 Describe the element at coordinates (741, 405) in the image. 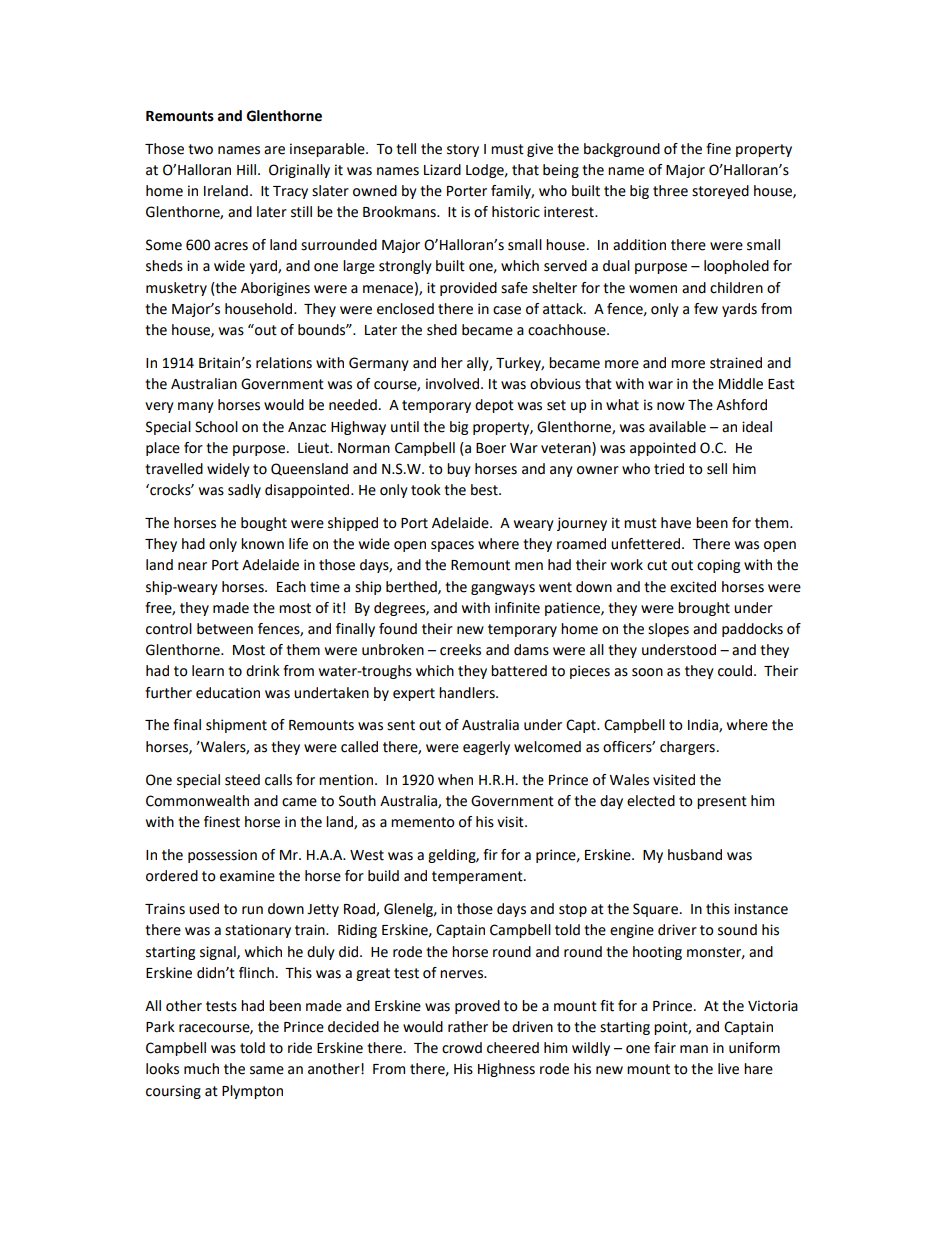

I see `Ashford` at that location.
